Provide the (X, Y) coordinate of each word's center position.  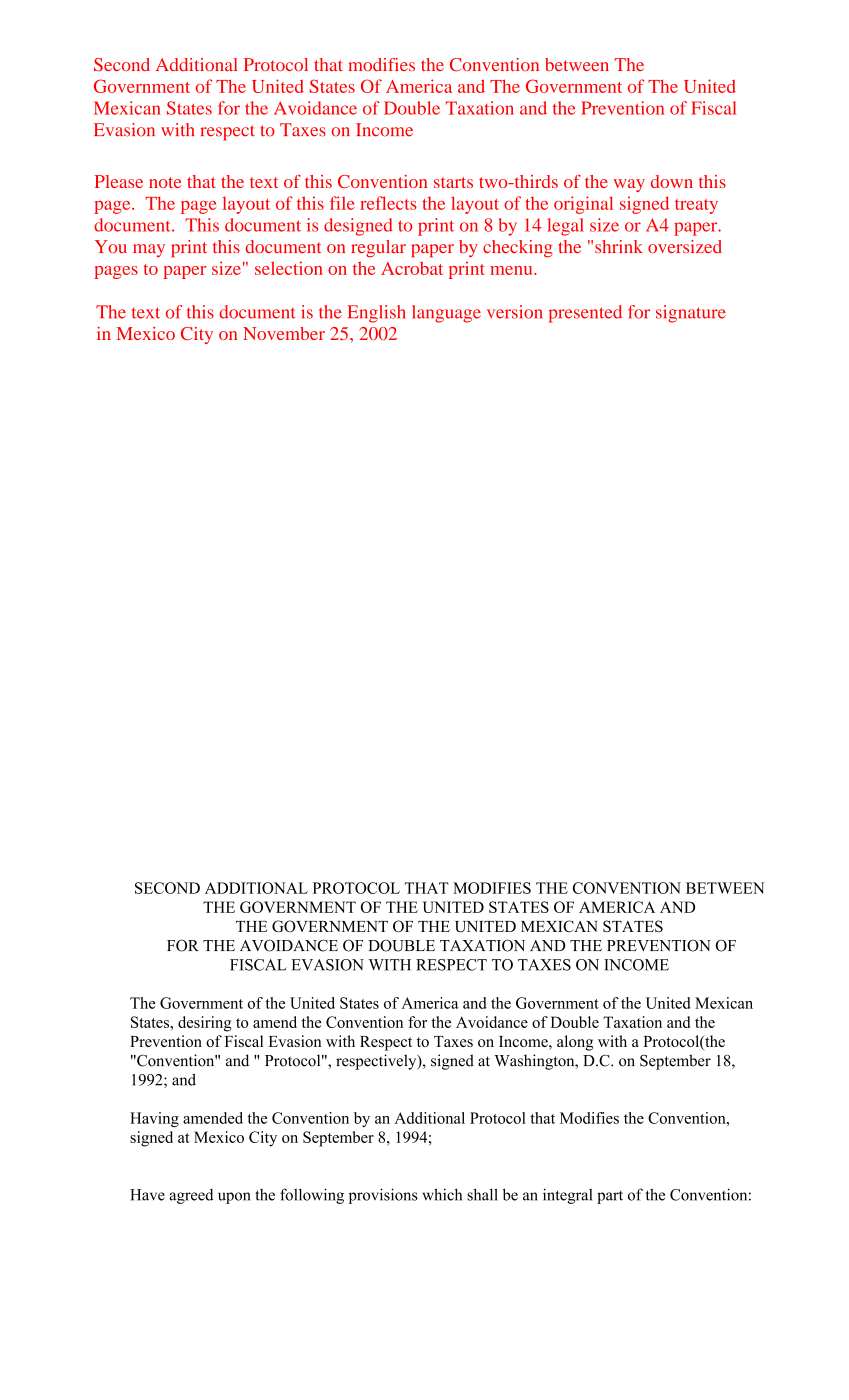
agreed (191, 1196)
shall (482, 1194)
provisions (383, 1196)
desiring (205, 1024)
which (442, 1194)
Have (147, 1195)
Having (154, 1119)
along (575, 1043)
